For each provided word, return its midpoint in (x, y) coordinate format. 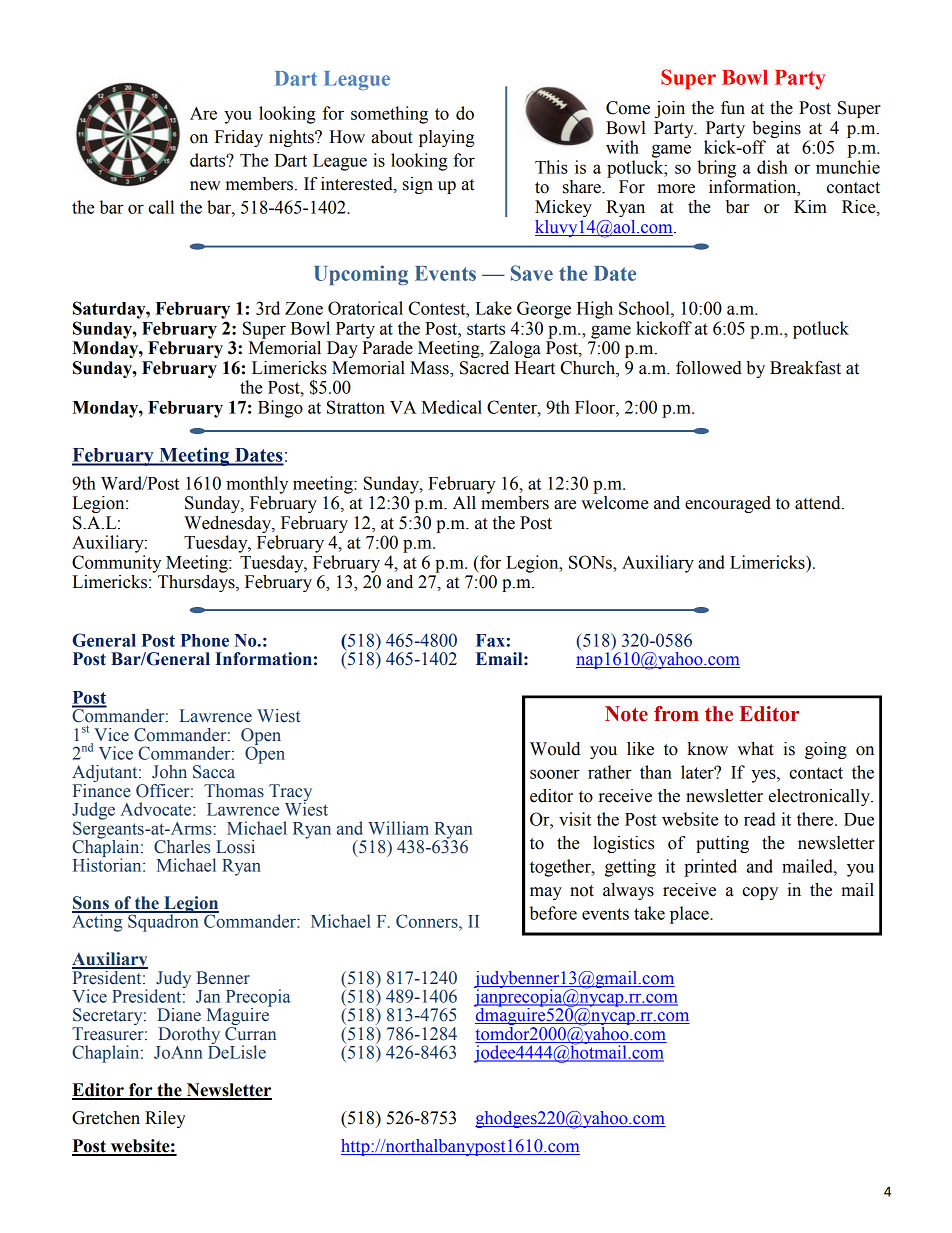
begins (776, 129)
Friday (239, 138)
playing (447, 138)
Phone (205, 640)
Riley (165, 1119)
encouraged (728, 504)
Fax (490, 640)
